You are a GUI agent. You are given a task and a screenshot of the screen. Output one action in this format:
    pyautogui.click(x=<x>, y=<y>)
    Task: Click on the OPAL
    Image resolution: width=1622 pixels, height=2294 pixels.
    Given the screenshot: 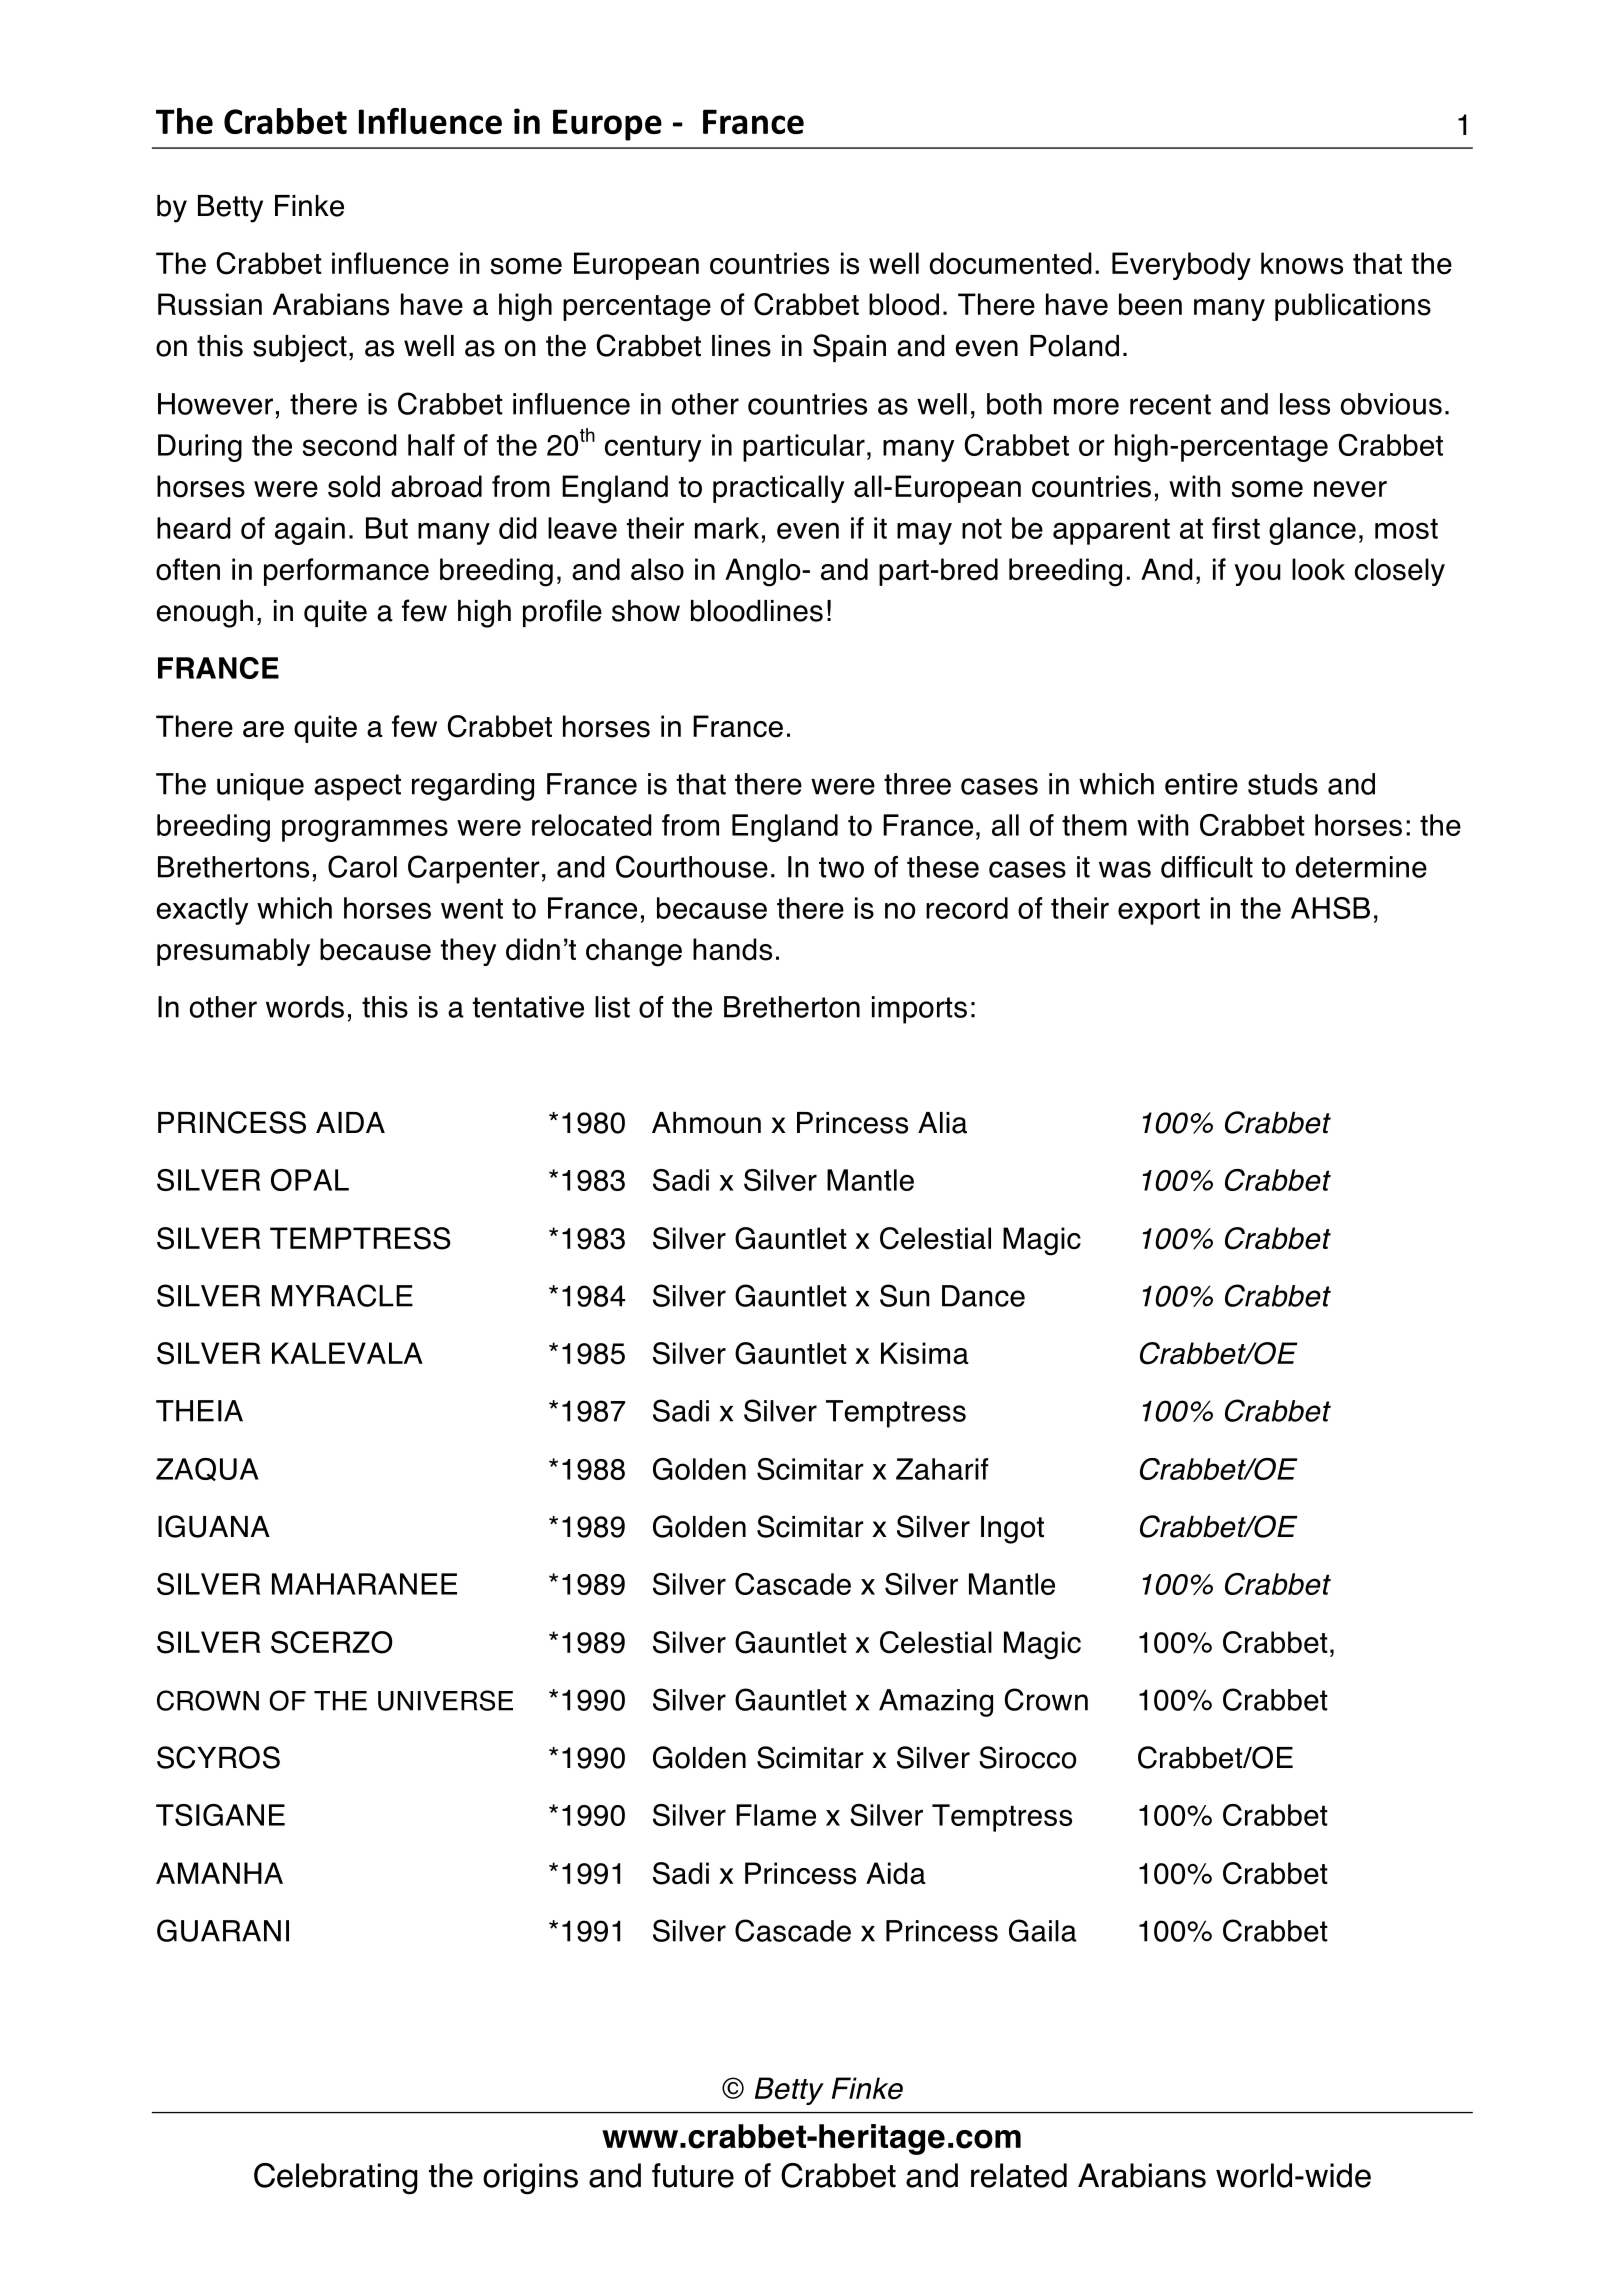 What is the action you would take?
    pyautogui.click(x=310, y=1180)
